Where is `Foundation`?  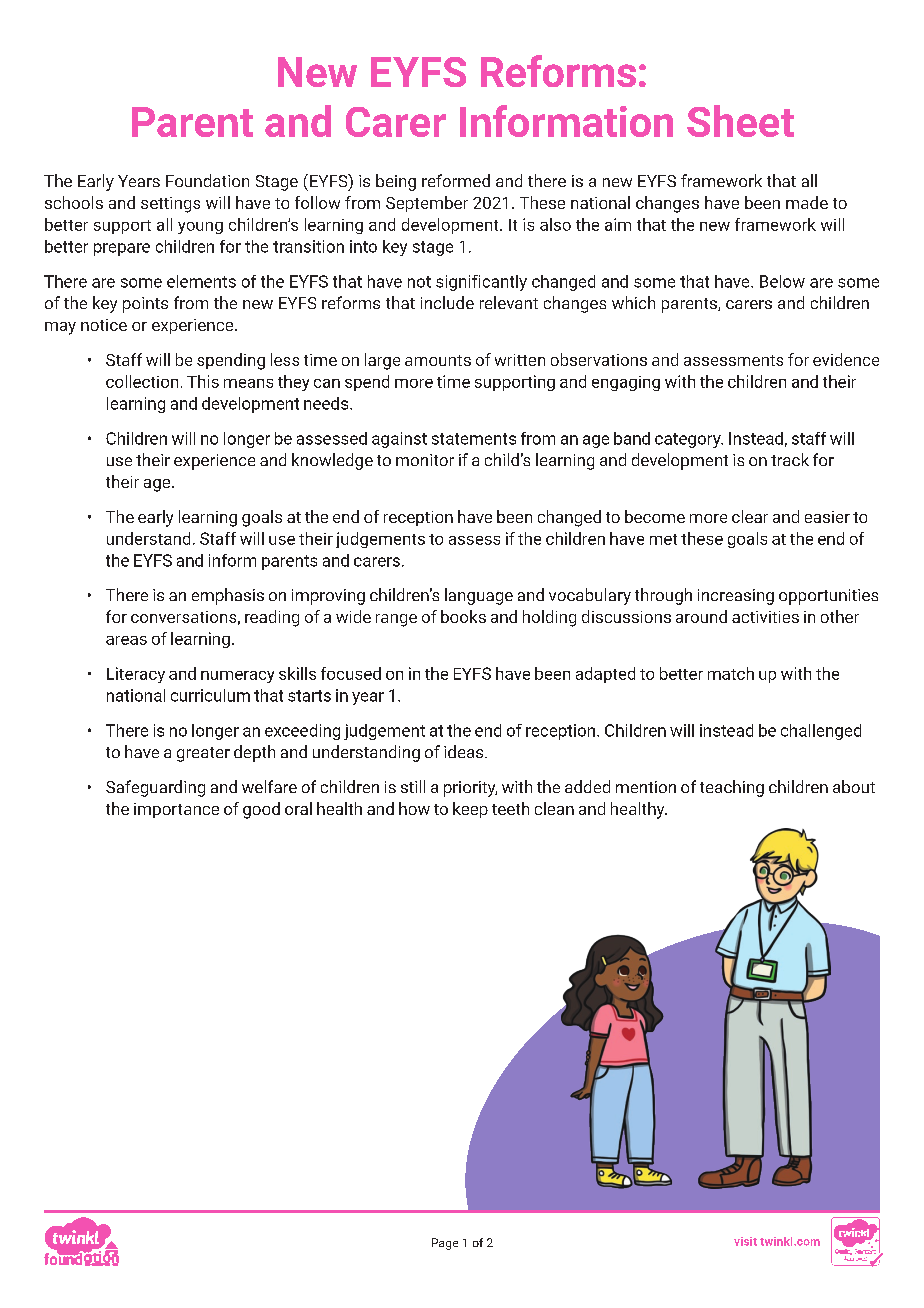
Foundation is located at coordinates (207, 180).
